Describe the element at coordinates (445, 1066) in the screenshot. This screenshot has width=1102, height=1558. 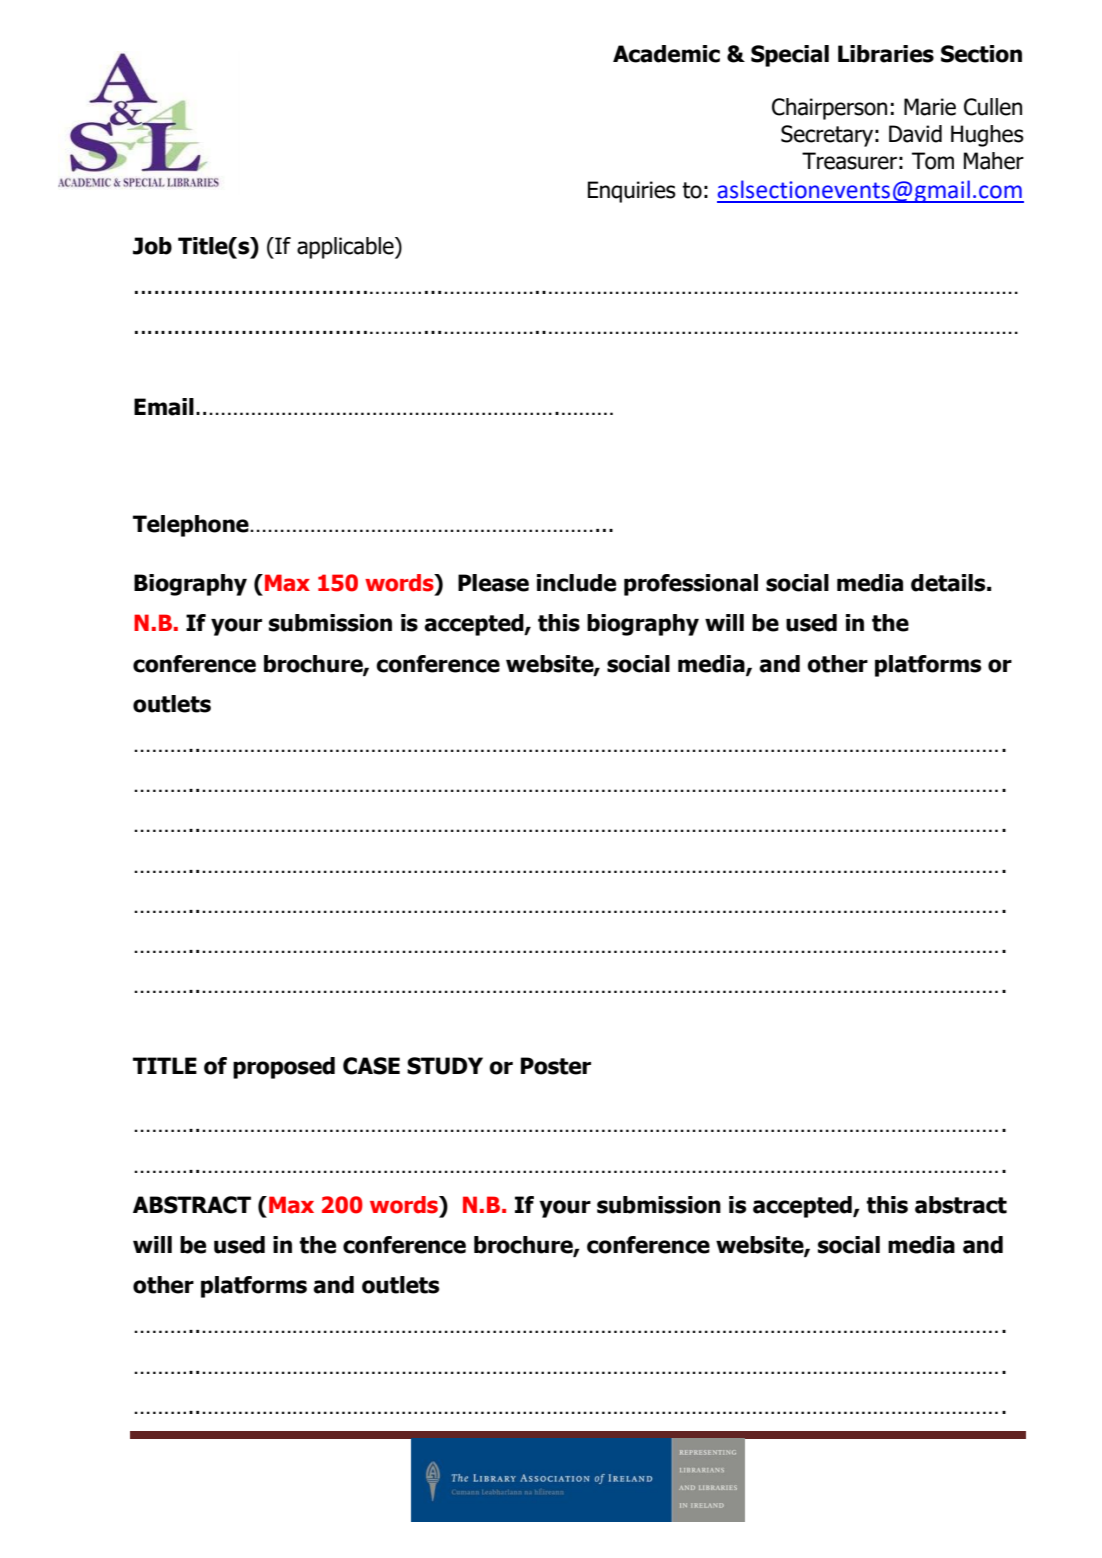
I see `STUDY` at that location.
